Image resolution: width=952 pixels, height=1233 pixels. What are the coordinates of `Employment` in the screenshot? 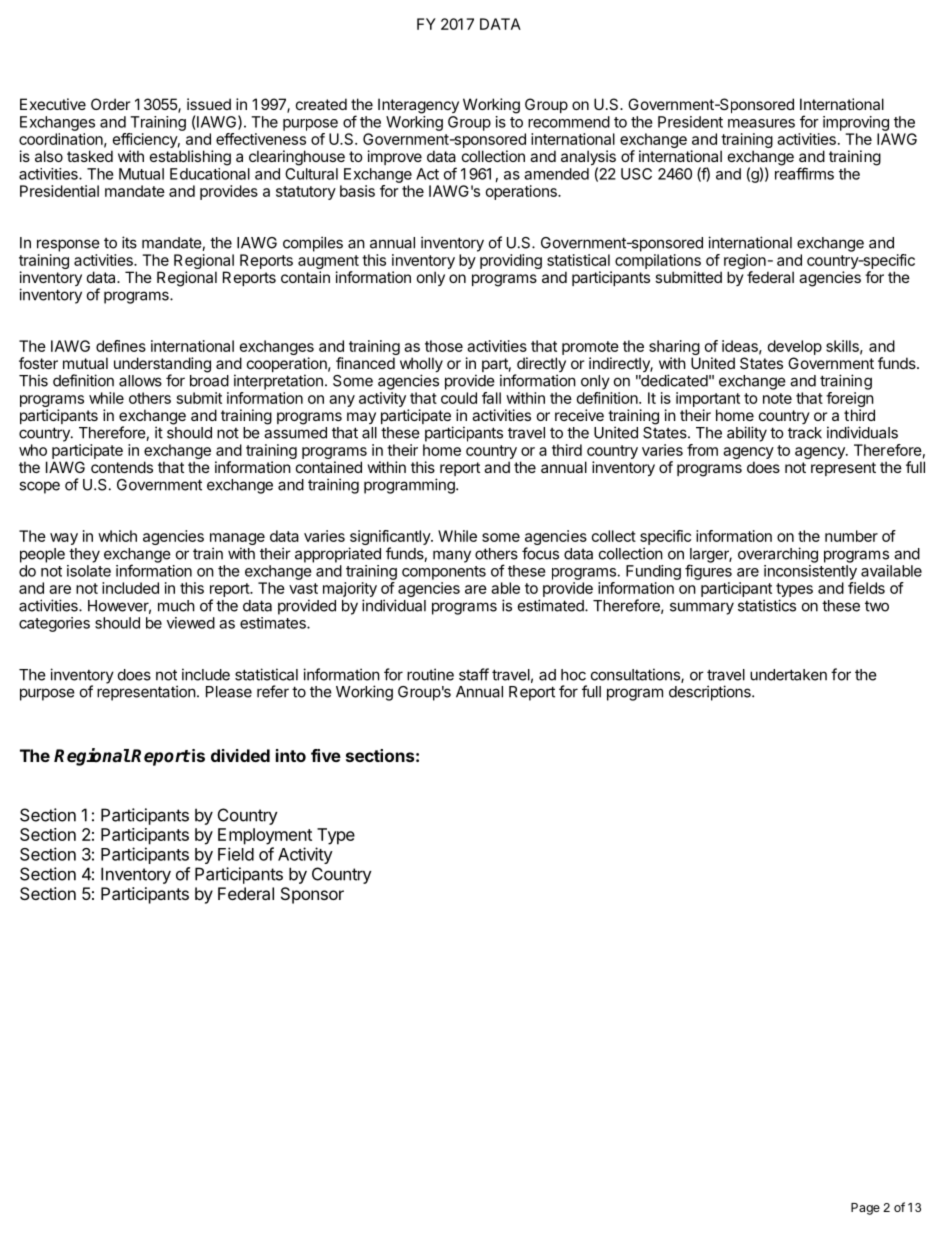 It's located at (265, 836).
